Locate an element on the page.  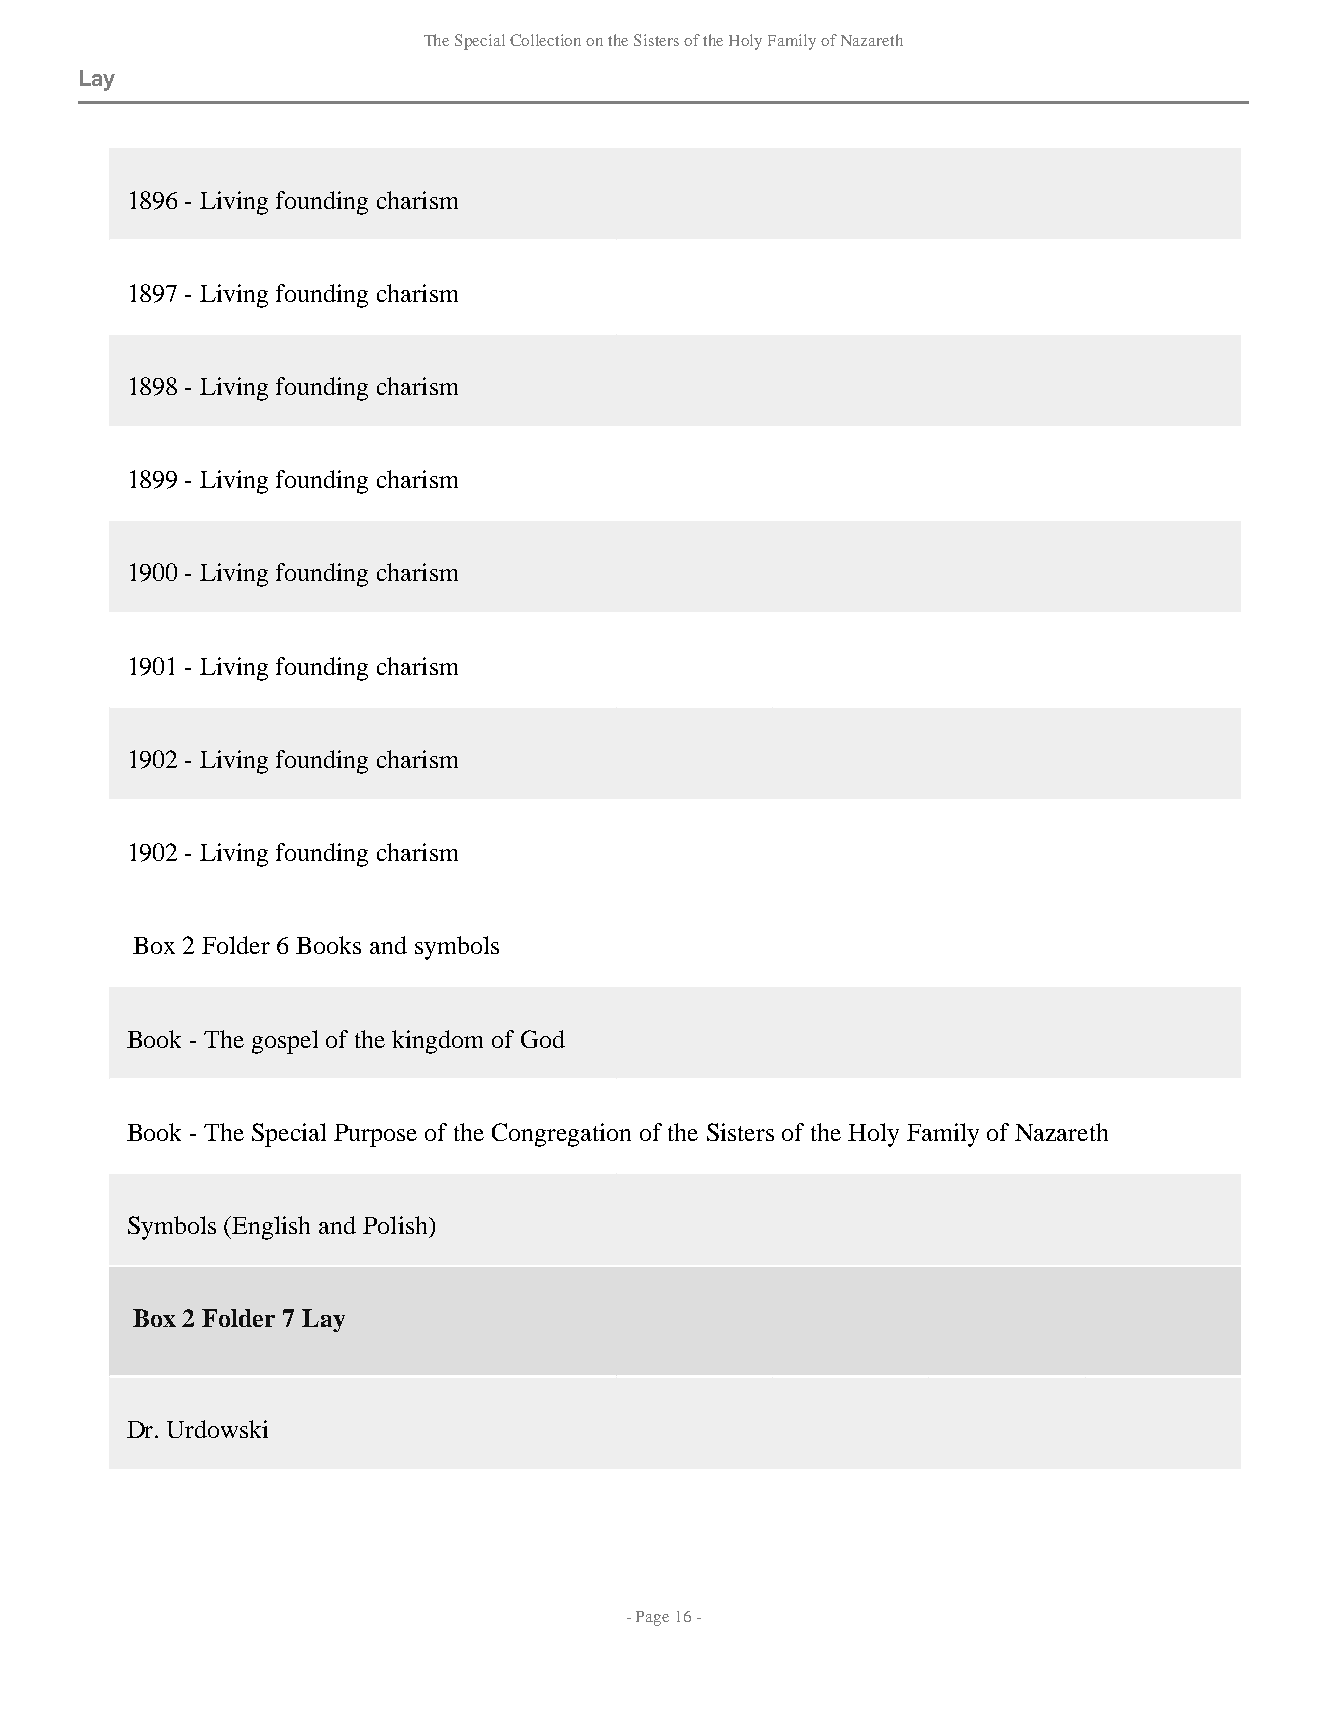
God is located at coordinates (543, 1039).
